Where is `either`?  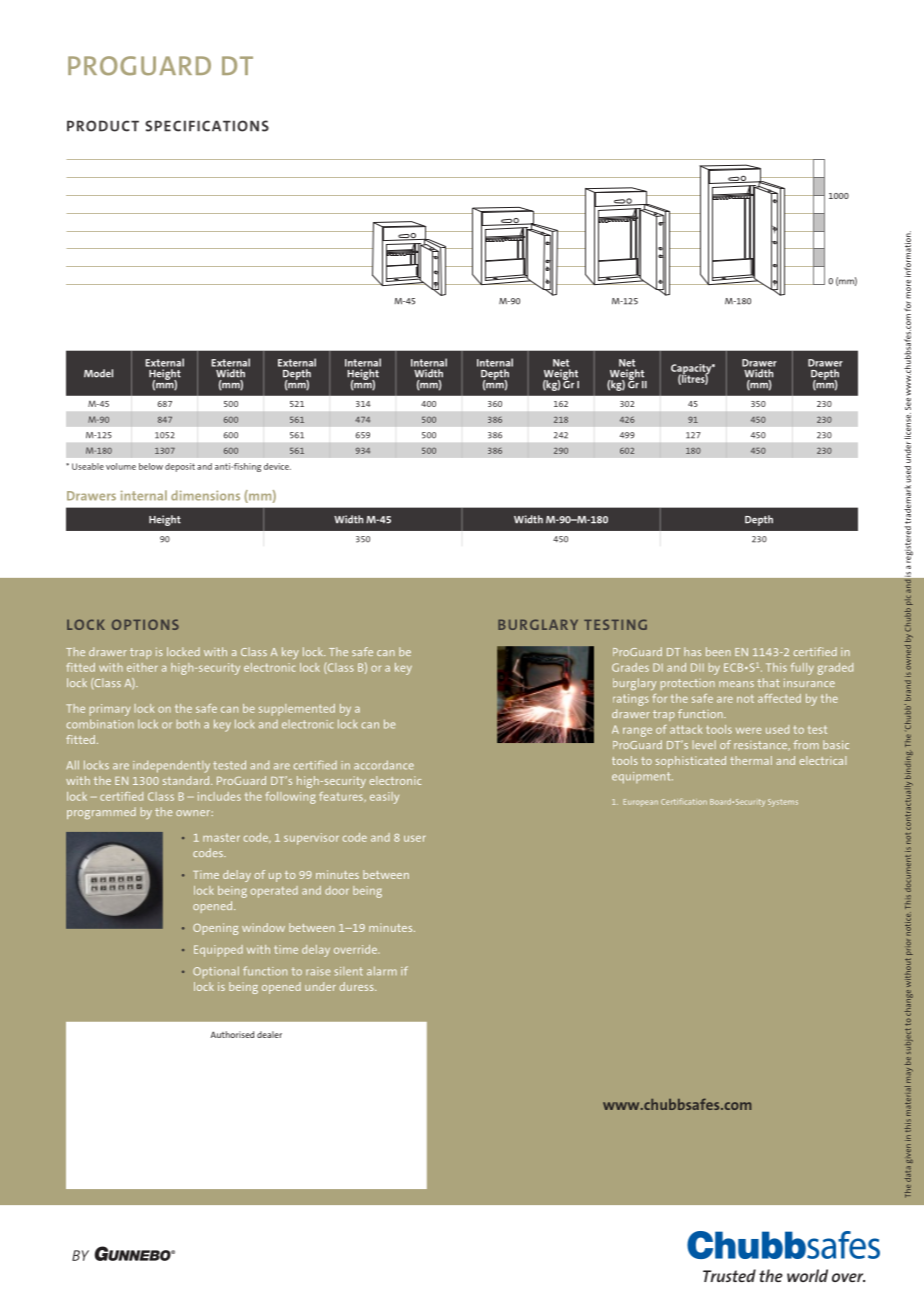
either is located at coordinates (142, 667).
